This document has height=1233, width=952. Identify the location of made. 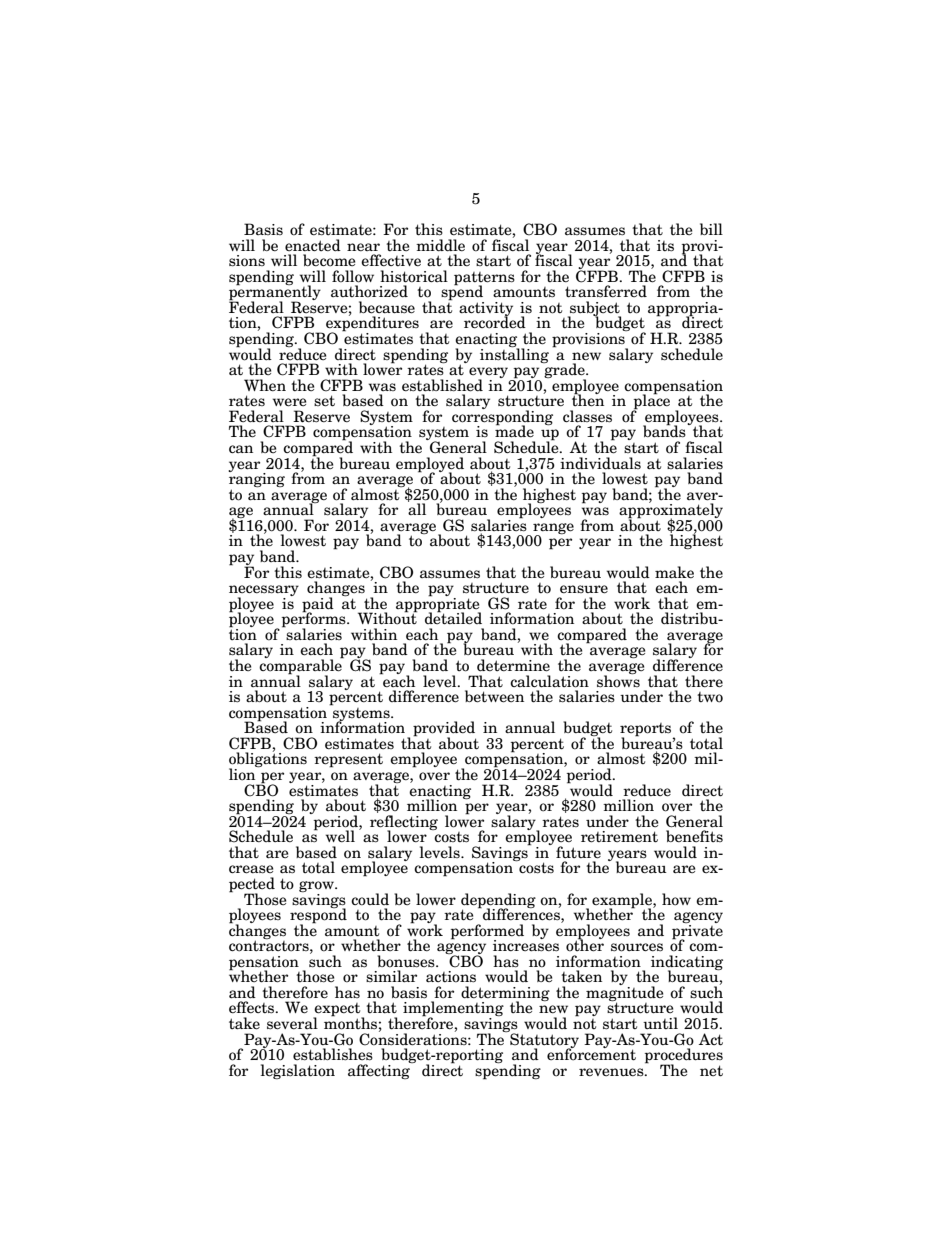
(514, 431).
